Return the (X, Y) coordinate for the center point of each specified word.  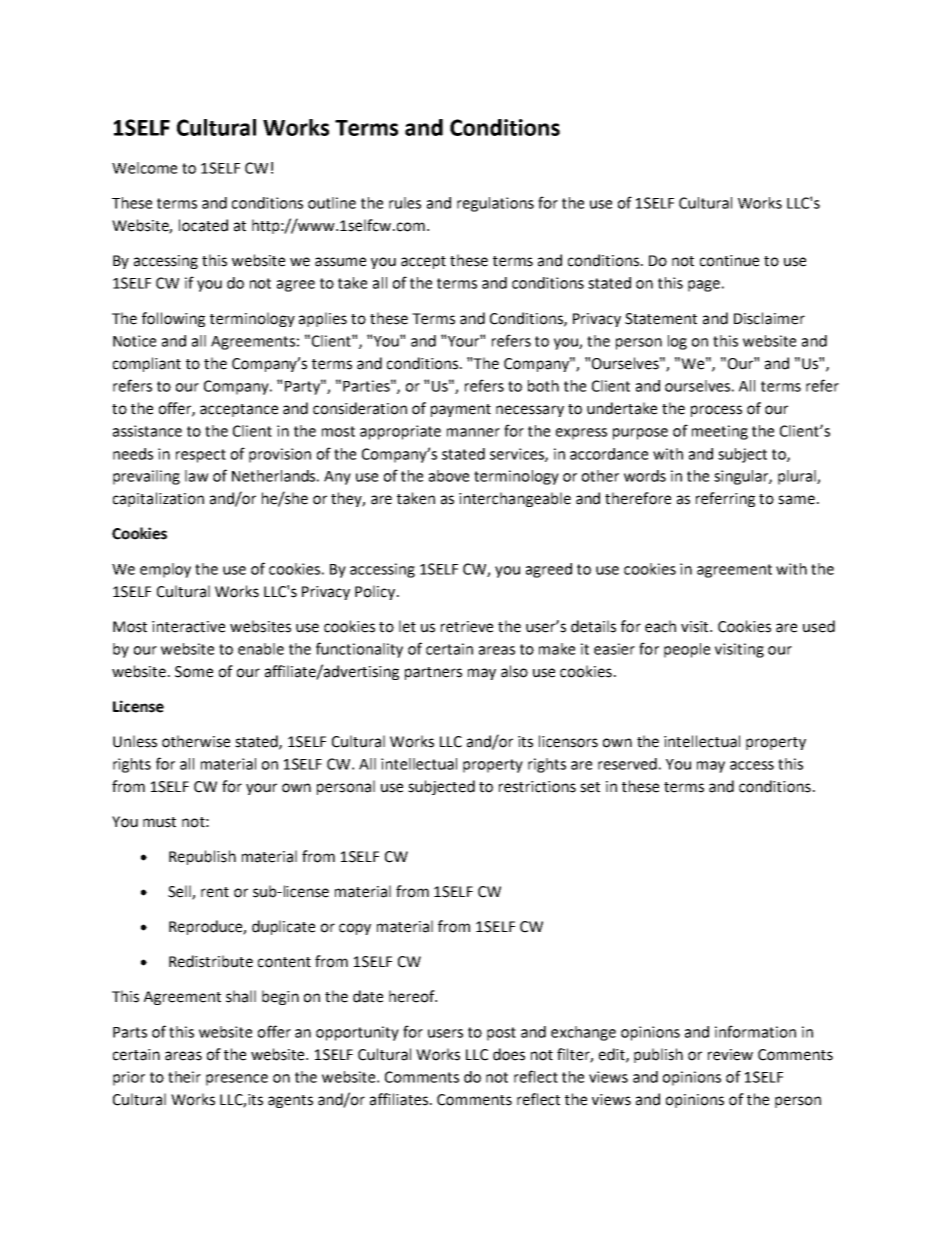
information (755, 1031)
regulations (495, 204)
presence (237, 1080)
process (716, 411)
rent (215, 892)
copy (355, 929)
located (203, 225)
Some (194, 672)
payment (461, 410)
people (687, 650)
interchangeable (515, 499)
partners (433, 673)
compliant (147, 364)
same (796, 500)
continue (729, 261)
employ (165, 570)
